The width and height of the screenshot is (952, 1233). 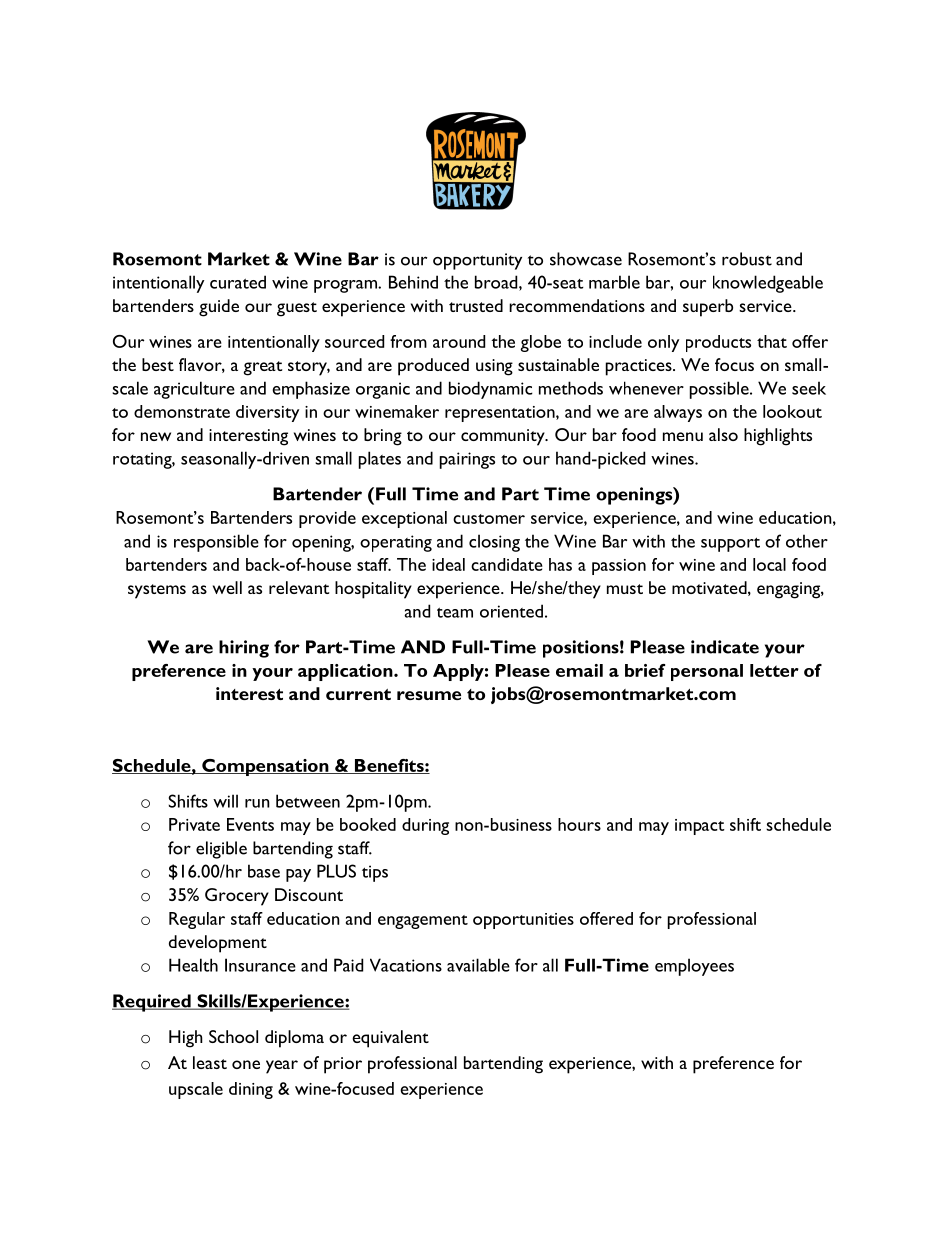 What do you see at coordinates (390, 1039) in the screenshot?
I see `equivalent` at bounding box center [390, 1039].
